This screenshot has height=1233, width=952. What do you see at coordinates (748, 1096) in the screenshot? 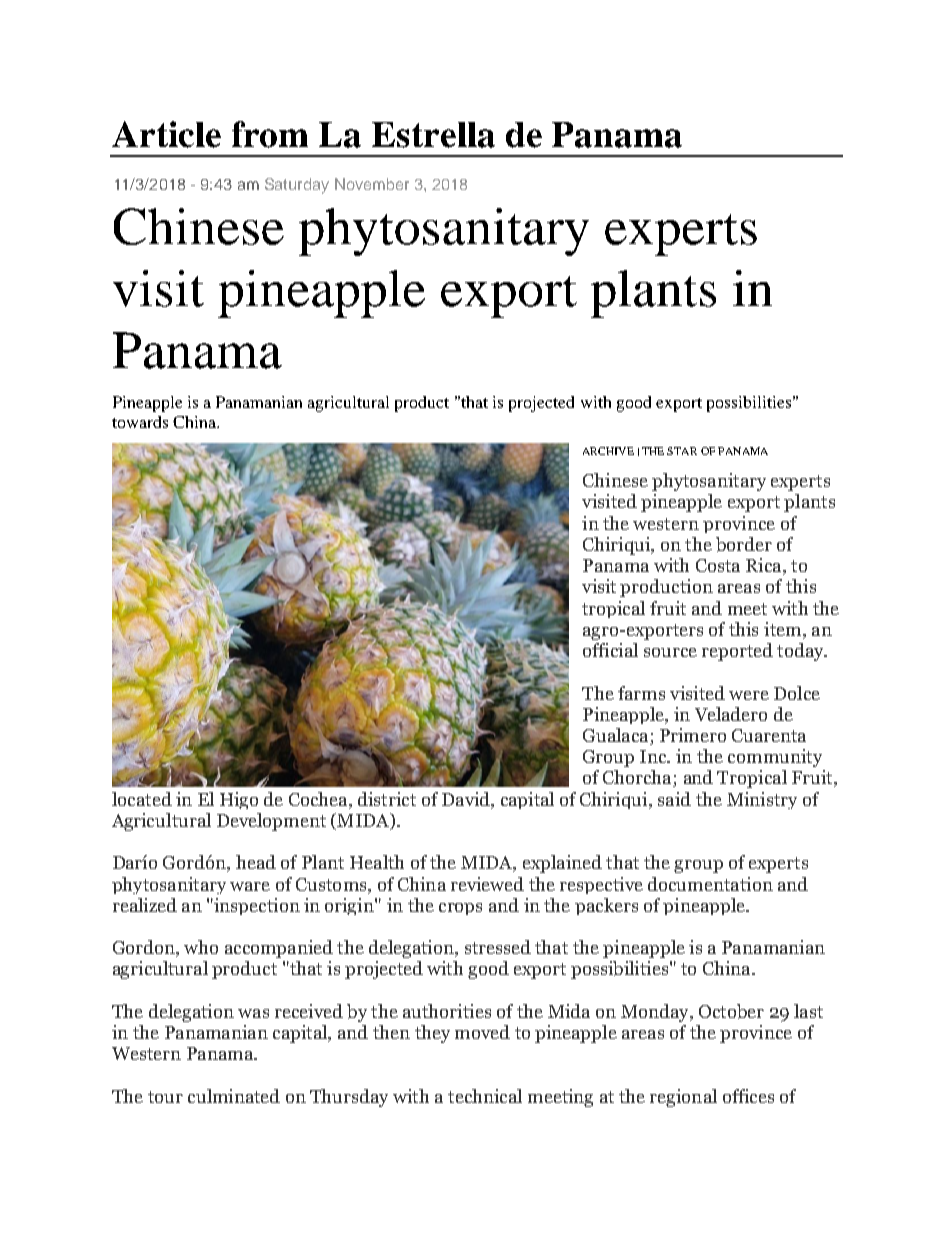
I see `offices` at bounding box center [748, 1096].
